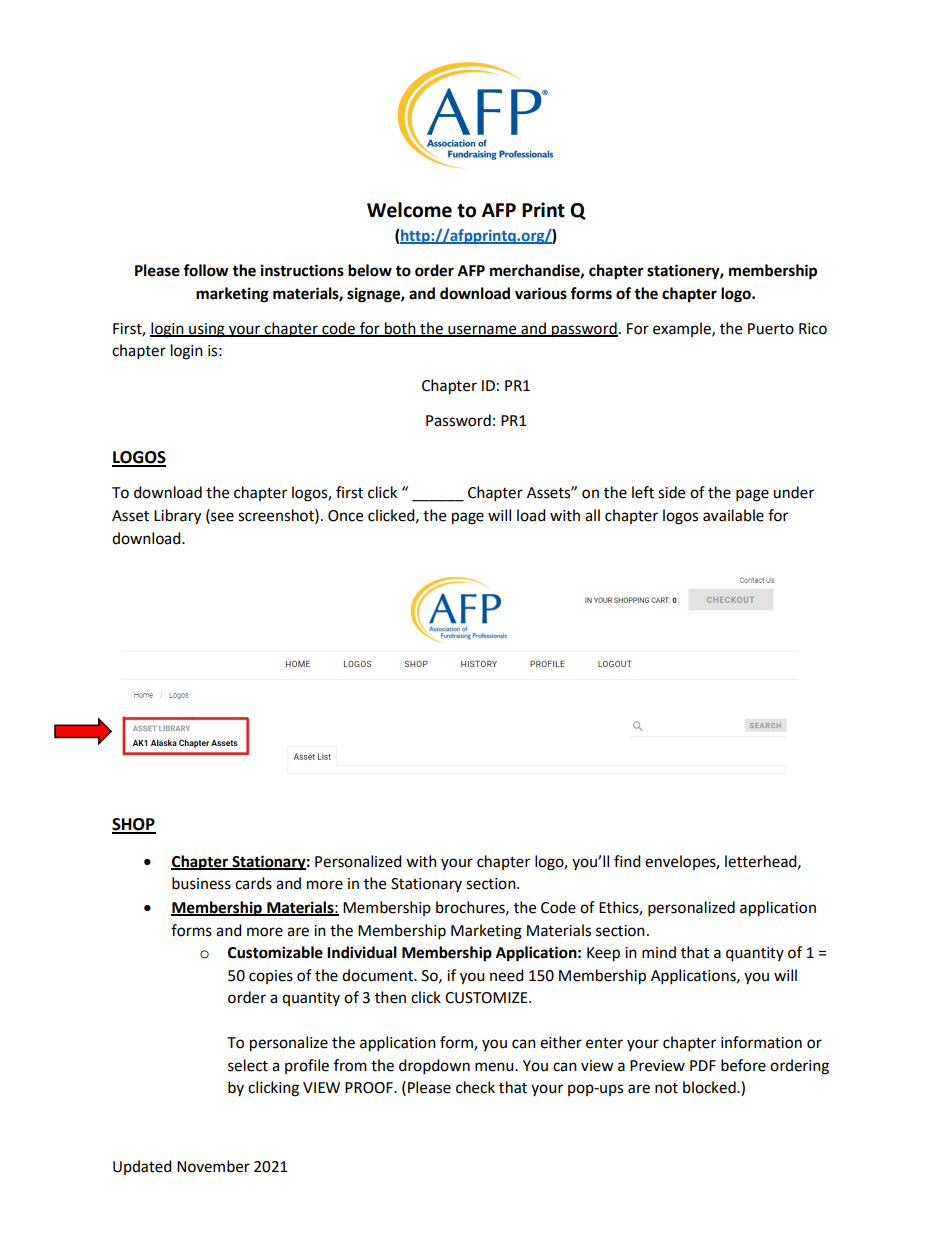  I want to click on Once, so click(345, 516).
